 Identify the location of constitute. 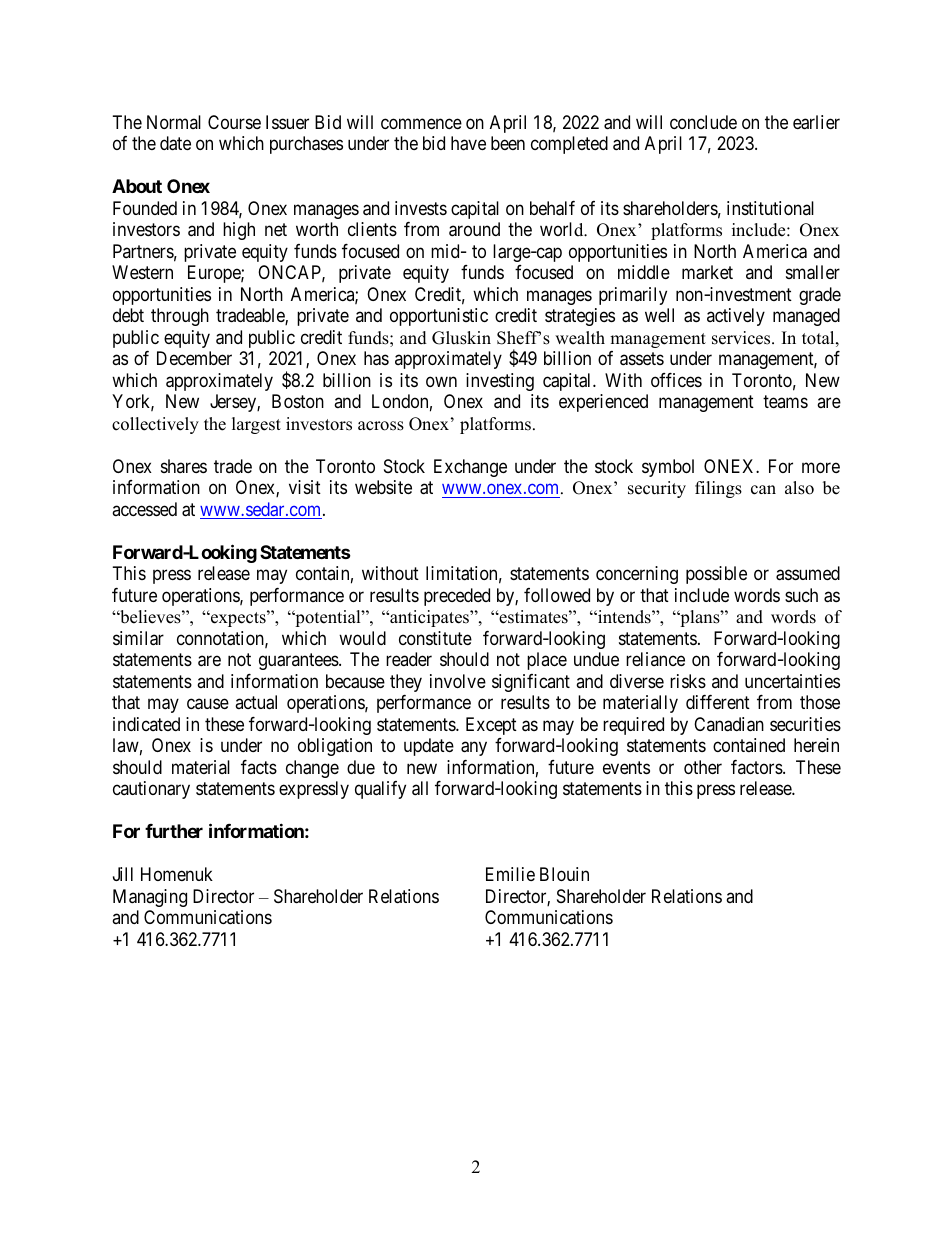
(435, 638).
